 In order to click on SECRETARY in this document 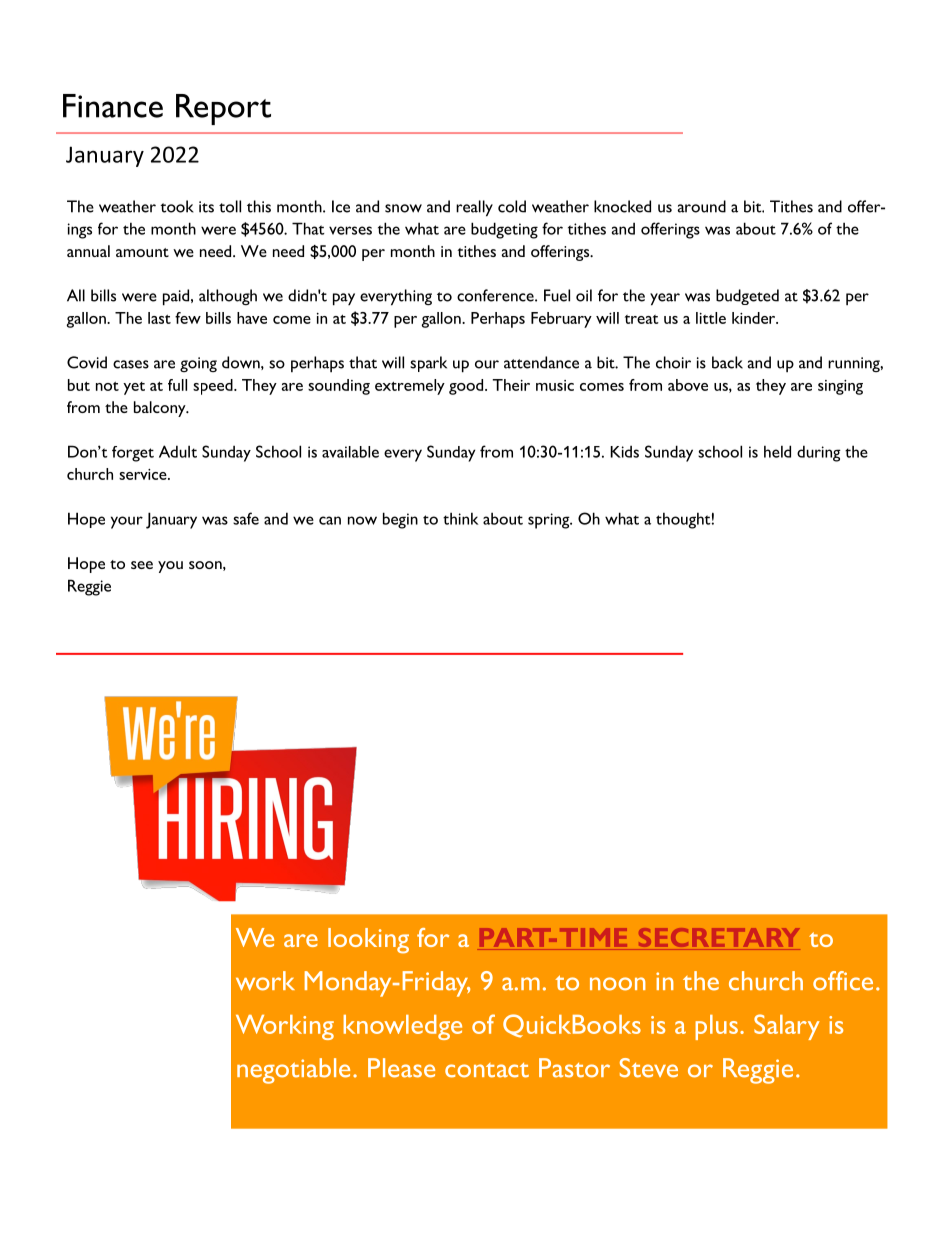, I will do `click(718, 939)`.
